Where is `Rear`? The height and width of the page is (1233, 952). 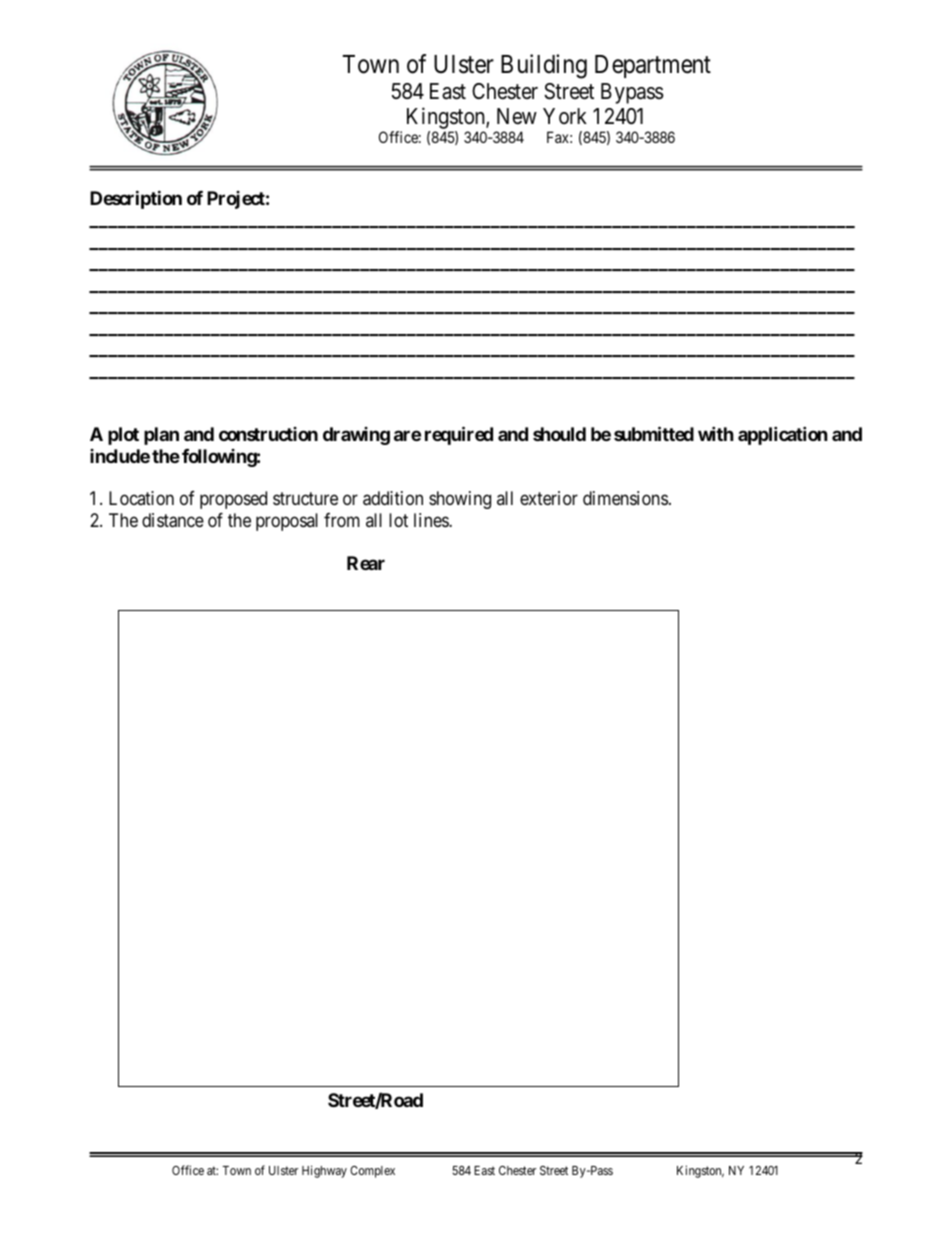 Rear is located at coordinates (366, 563).
